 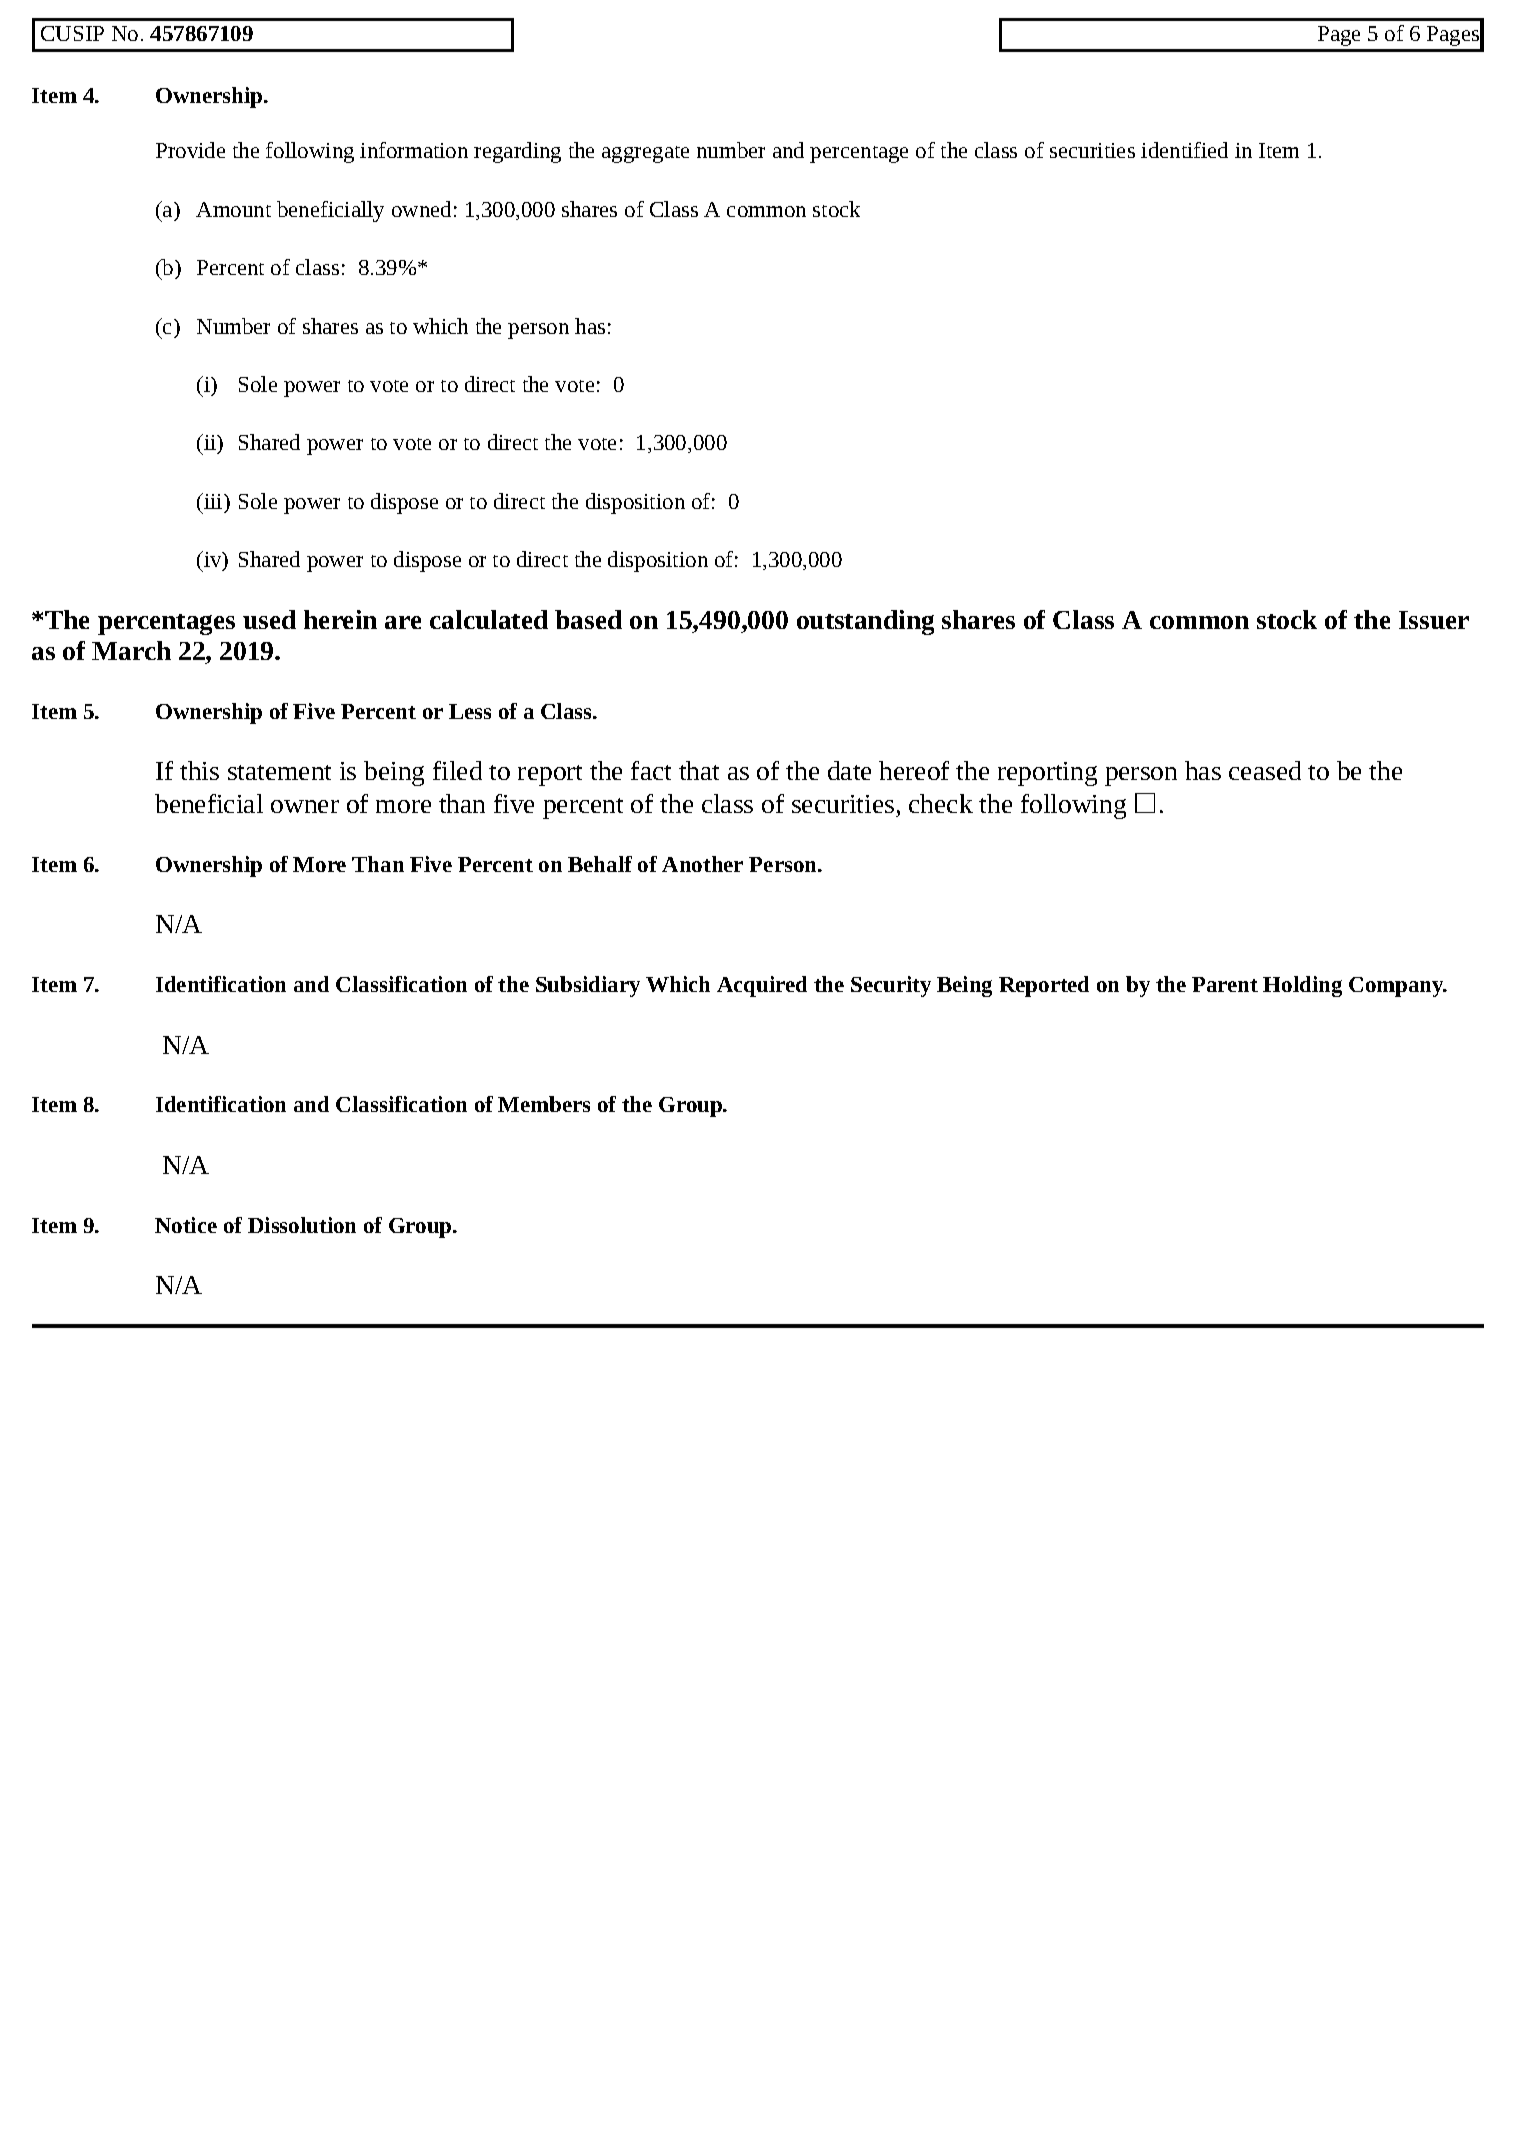 I want to click on statement, so click(x=279, y=772).
